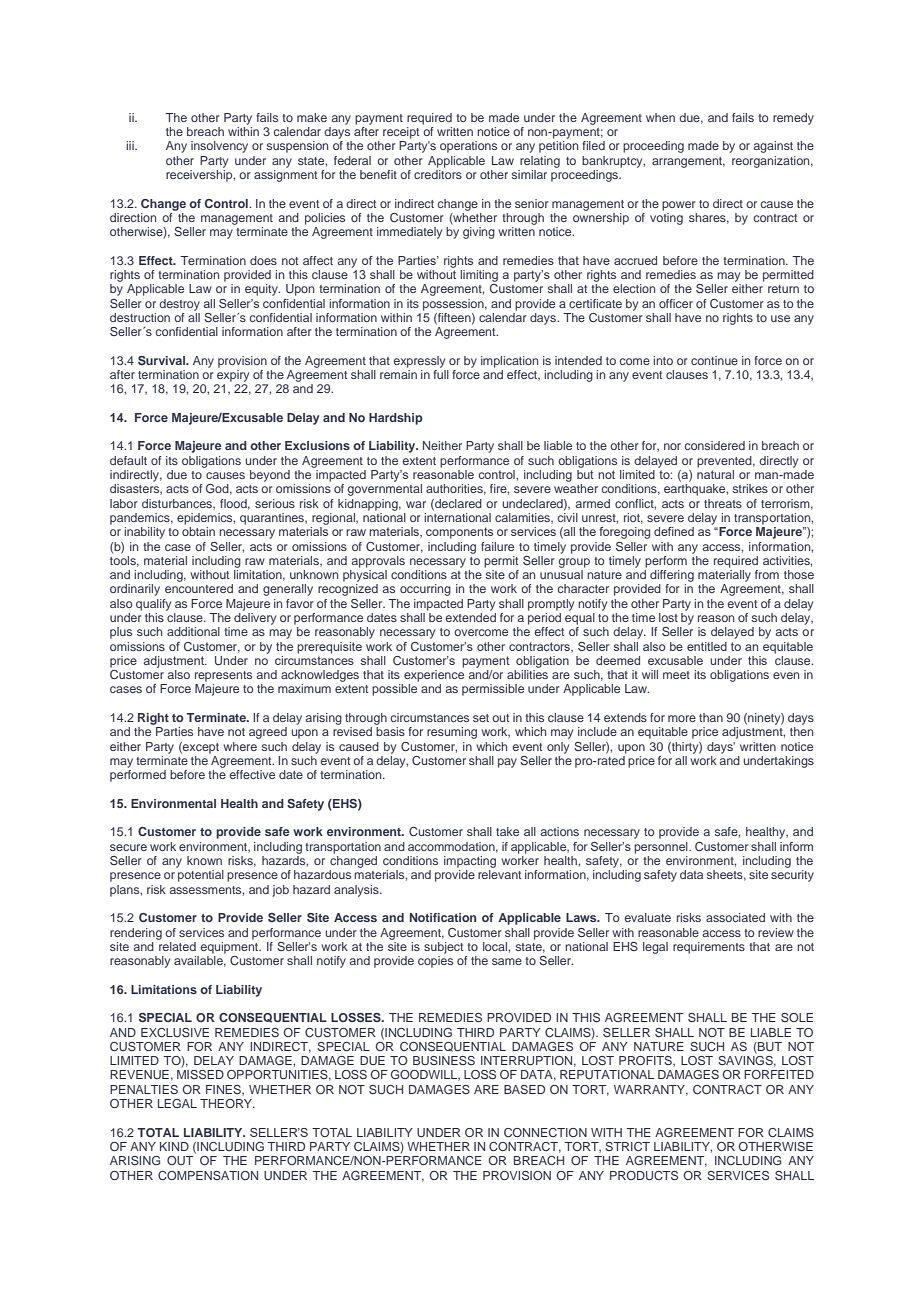  Describe the element at coordinates (459, 533) in the screenshot. I see `components` at that location.
